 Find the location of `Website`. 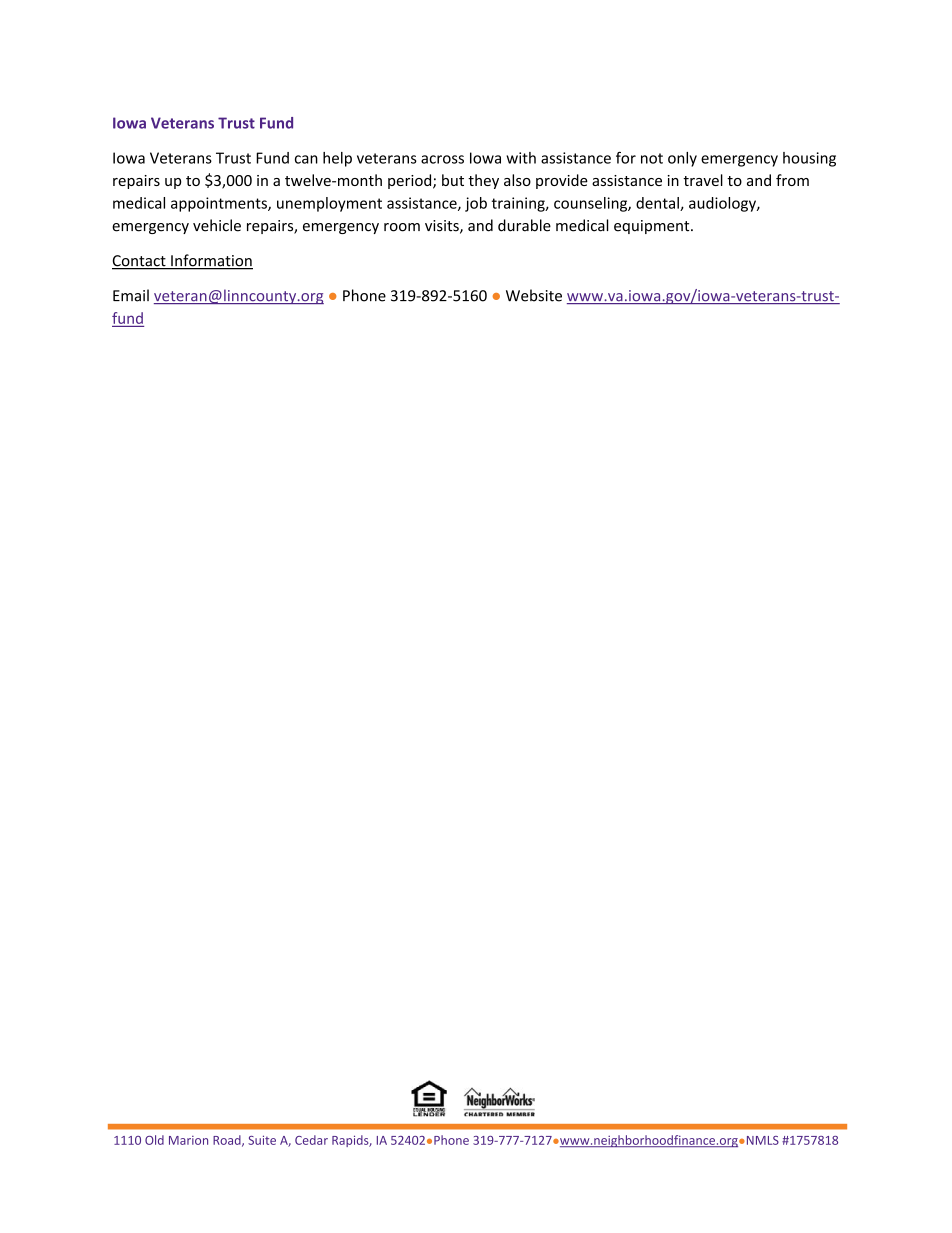

Website is located at coordinates (534, 295).
